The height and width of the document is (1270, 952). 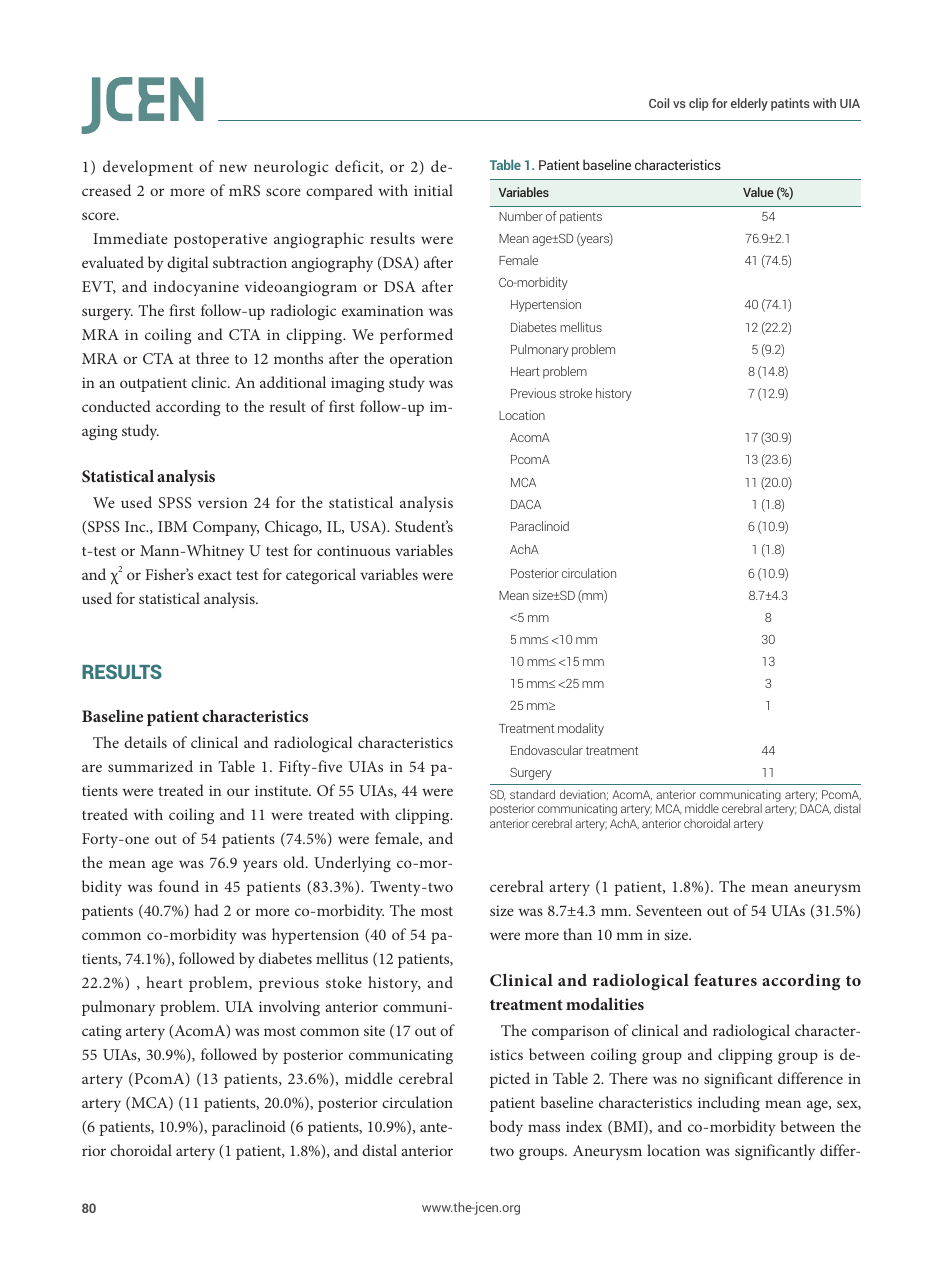 What do you see at coordinates (215, 575) in the document?
I see `exact` at bounding box center [215, 575].
